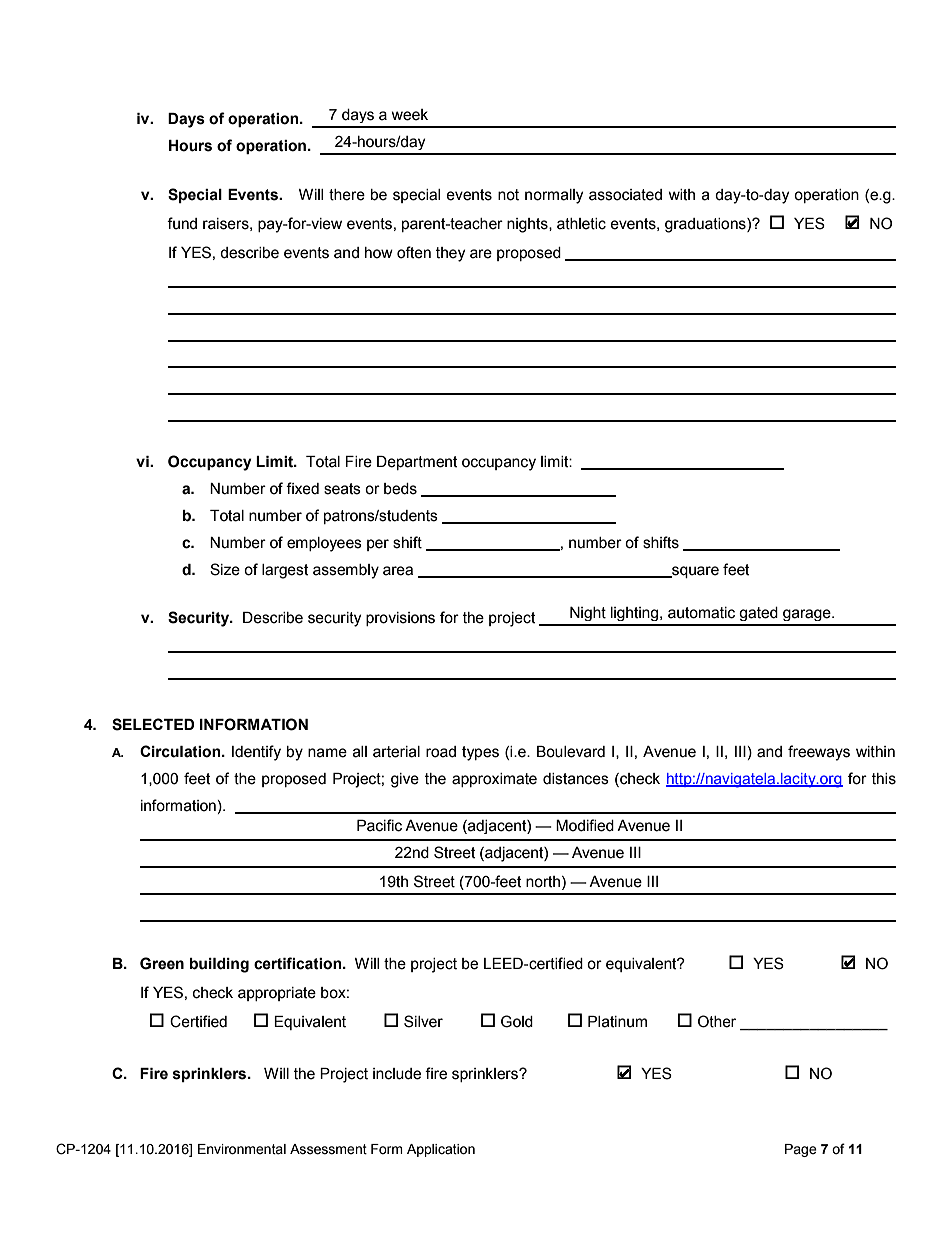 Image resolution: width=952 pixels, height=1233 pixels. What do you see at coordinates (808, 615) in the image?
I see `garage` at bounding box center [808, 615].
